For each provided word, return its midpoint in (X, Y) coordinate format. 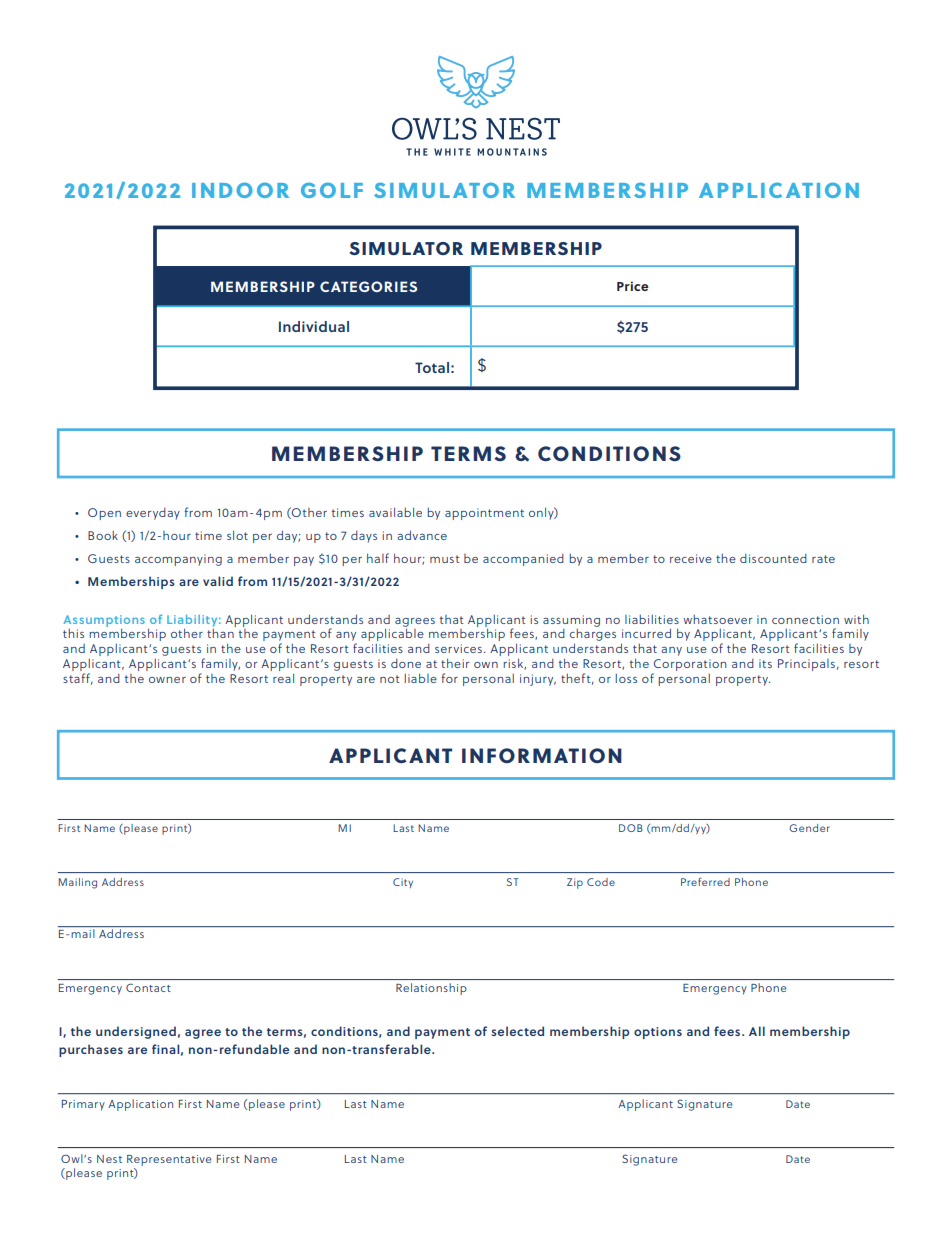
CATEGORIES (368, 286)
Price (632, 286)
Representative (169, 1162)
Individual (314, 326)
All (757, 1031)
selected (518, 1031)
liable (421, 678)
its (765, 663)
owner (167, 680)
